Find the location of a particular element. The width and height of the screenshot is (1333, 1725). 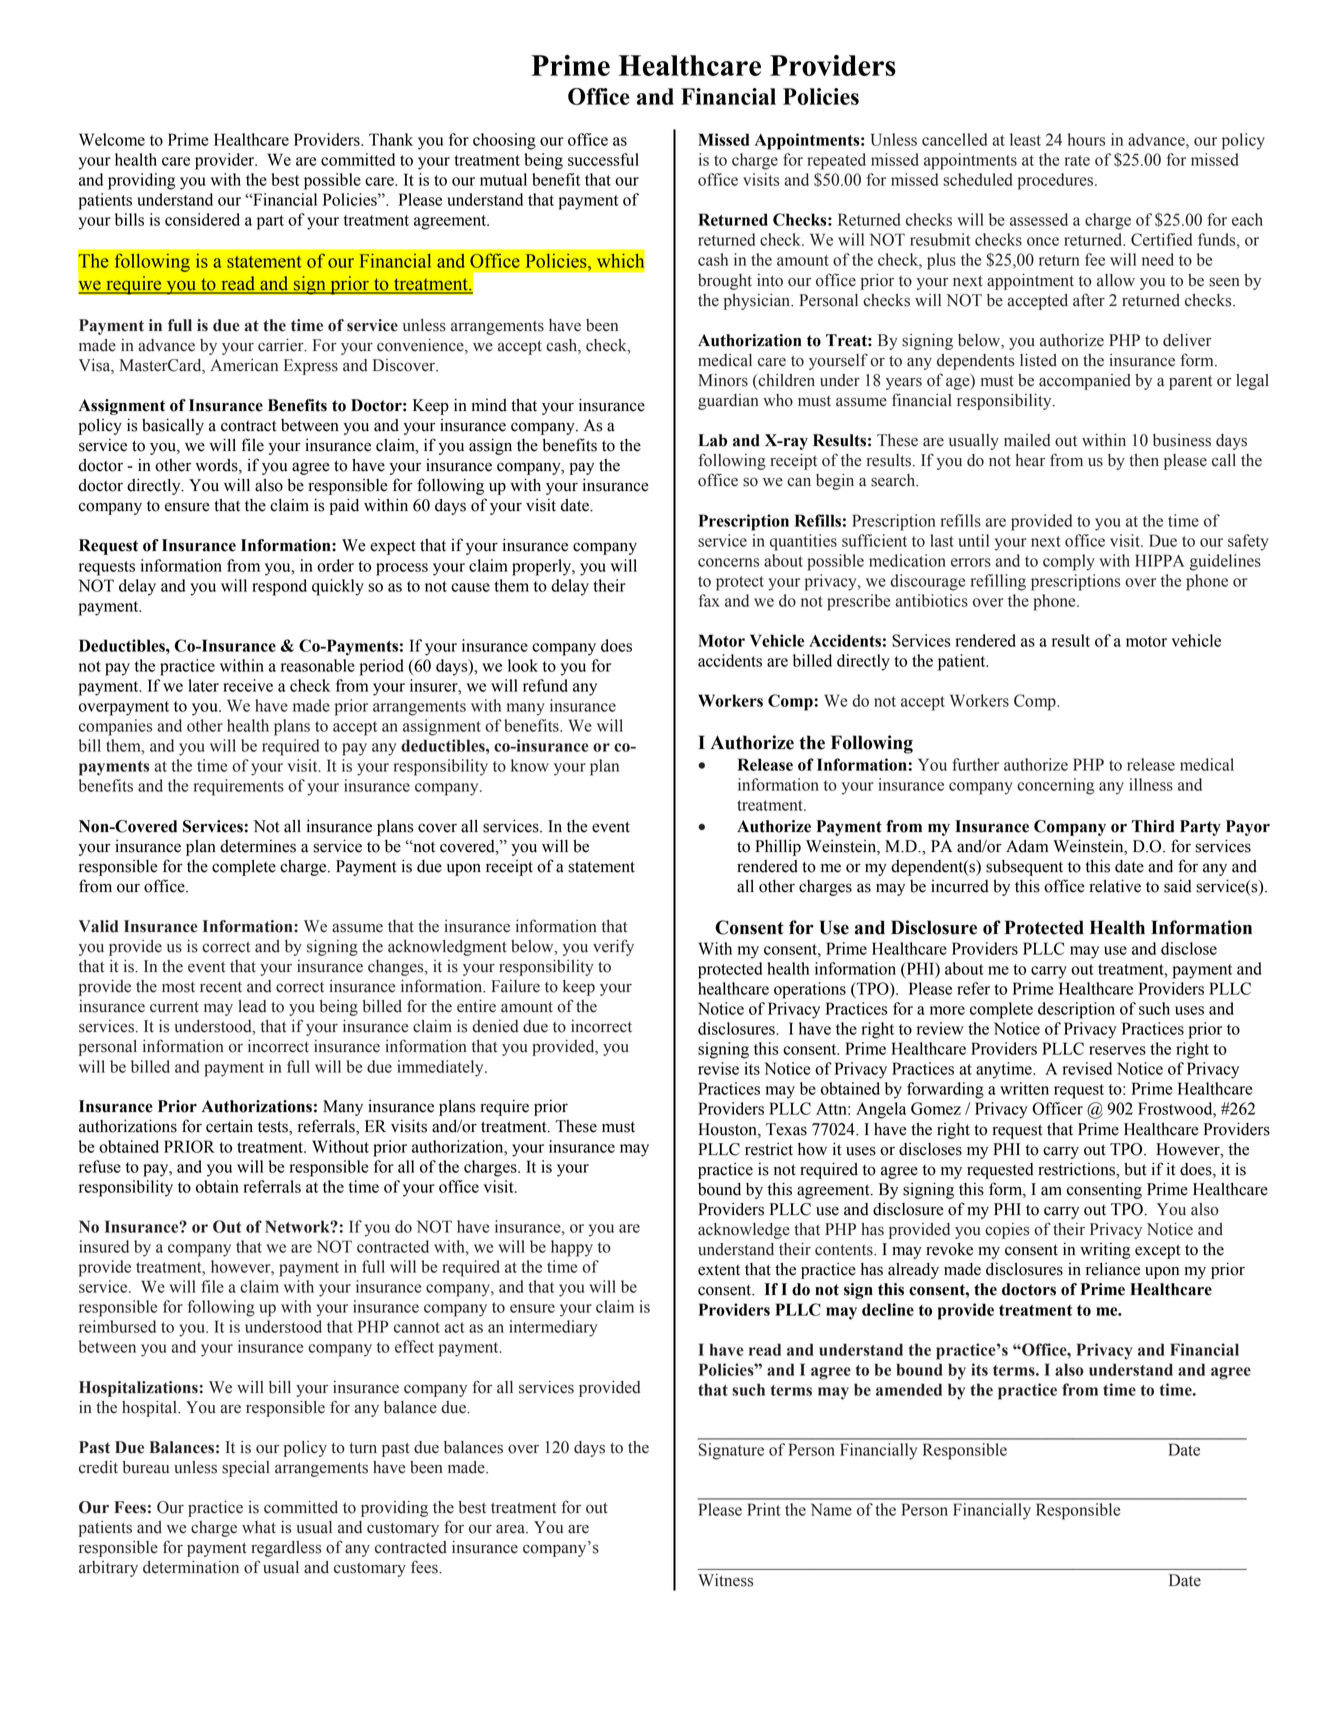

rate is located at coordinates (1077, 160).
